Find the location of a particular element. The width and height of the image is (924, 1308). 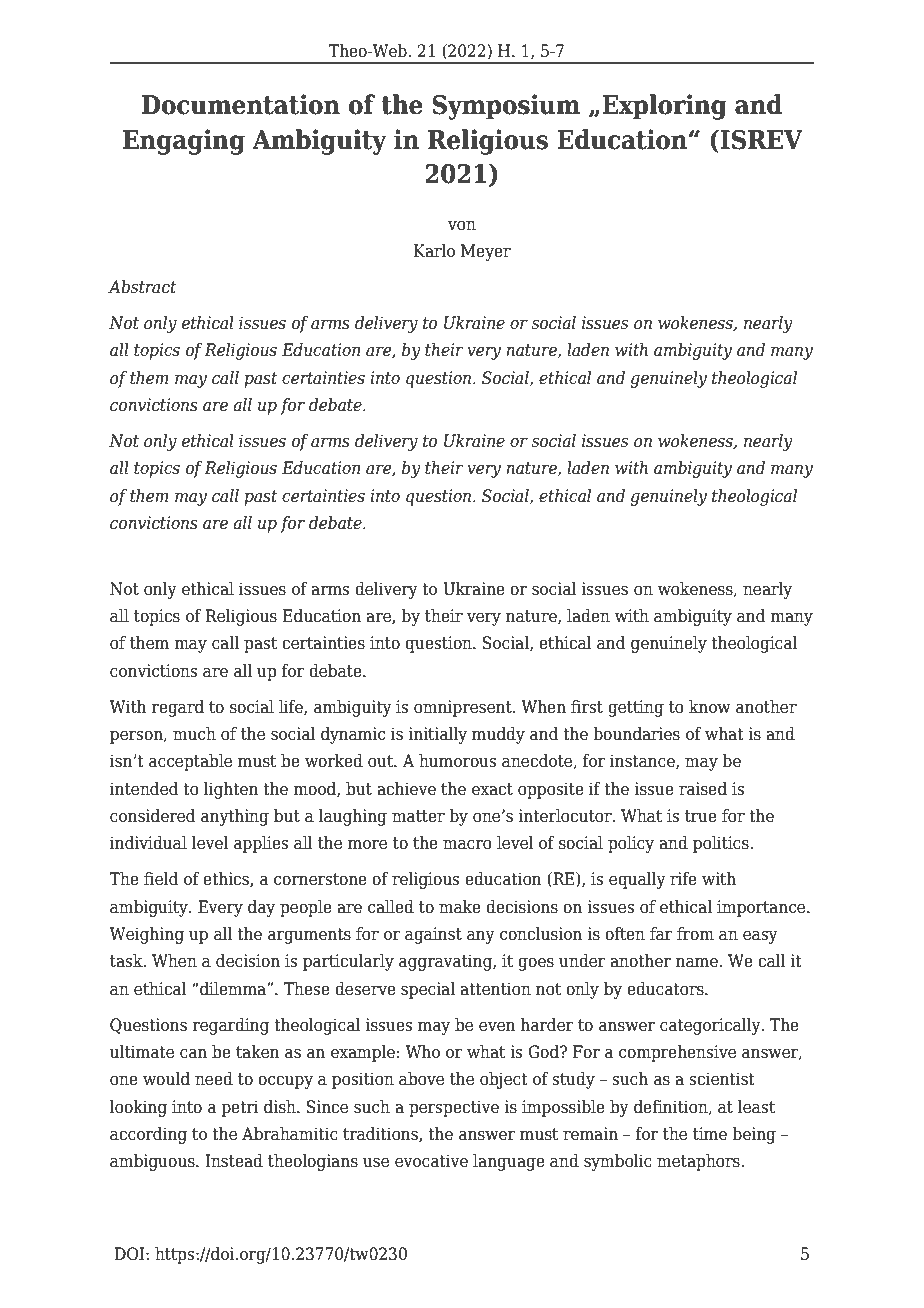

Engaging is located at coordinates (184, 142).
